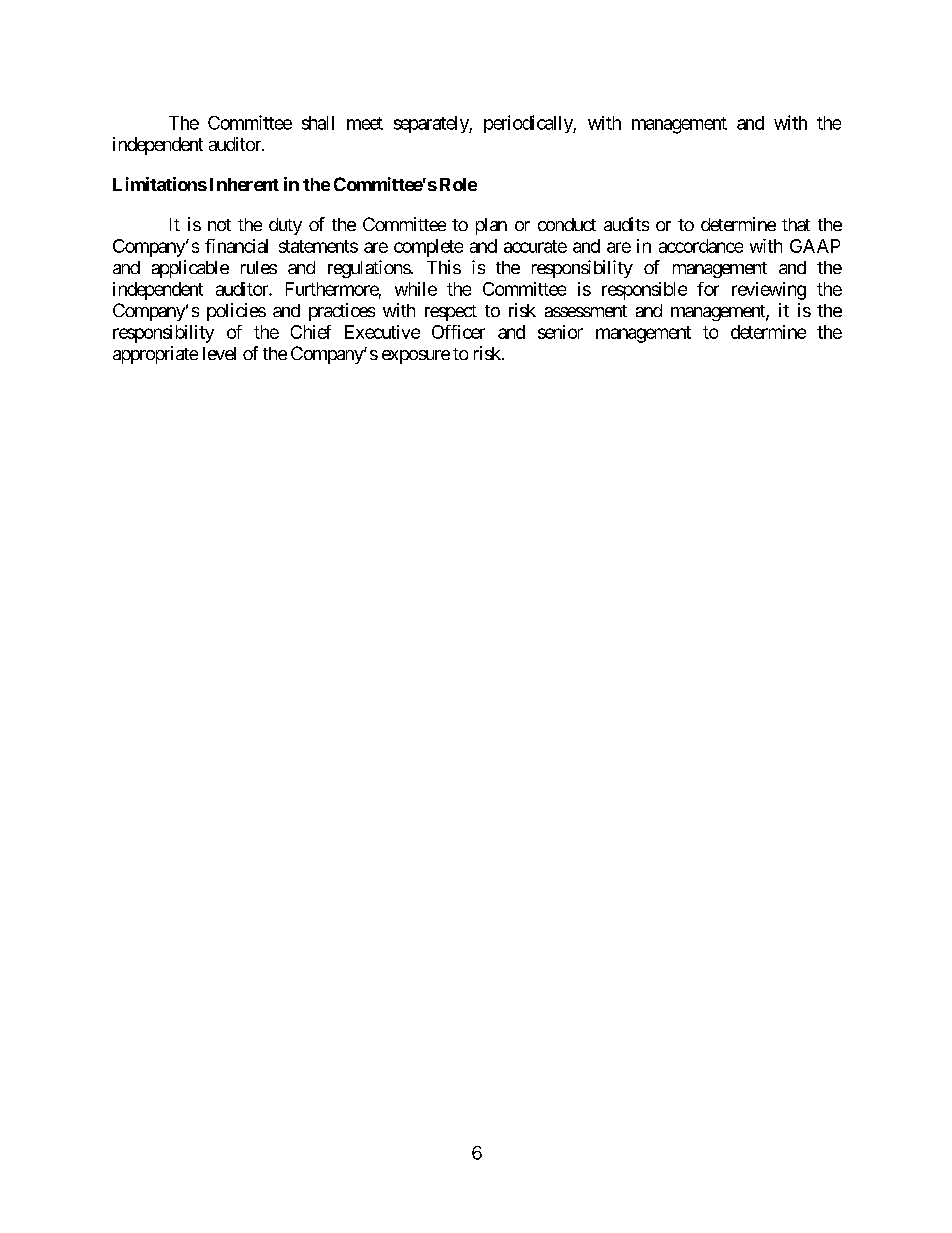 The image size is (952, 1233). I want to click on reviewing, so click(769, 291).
